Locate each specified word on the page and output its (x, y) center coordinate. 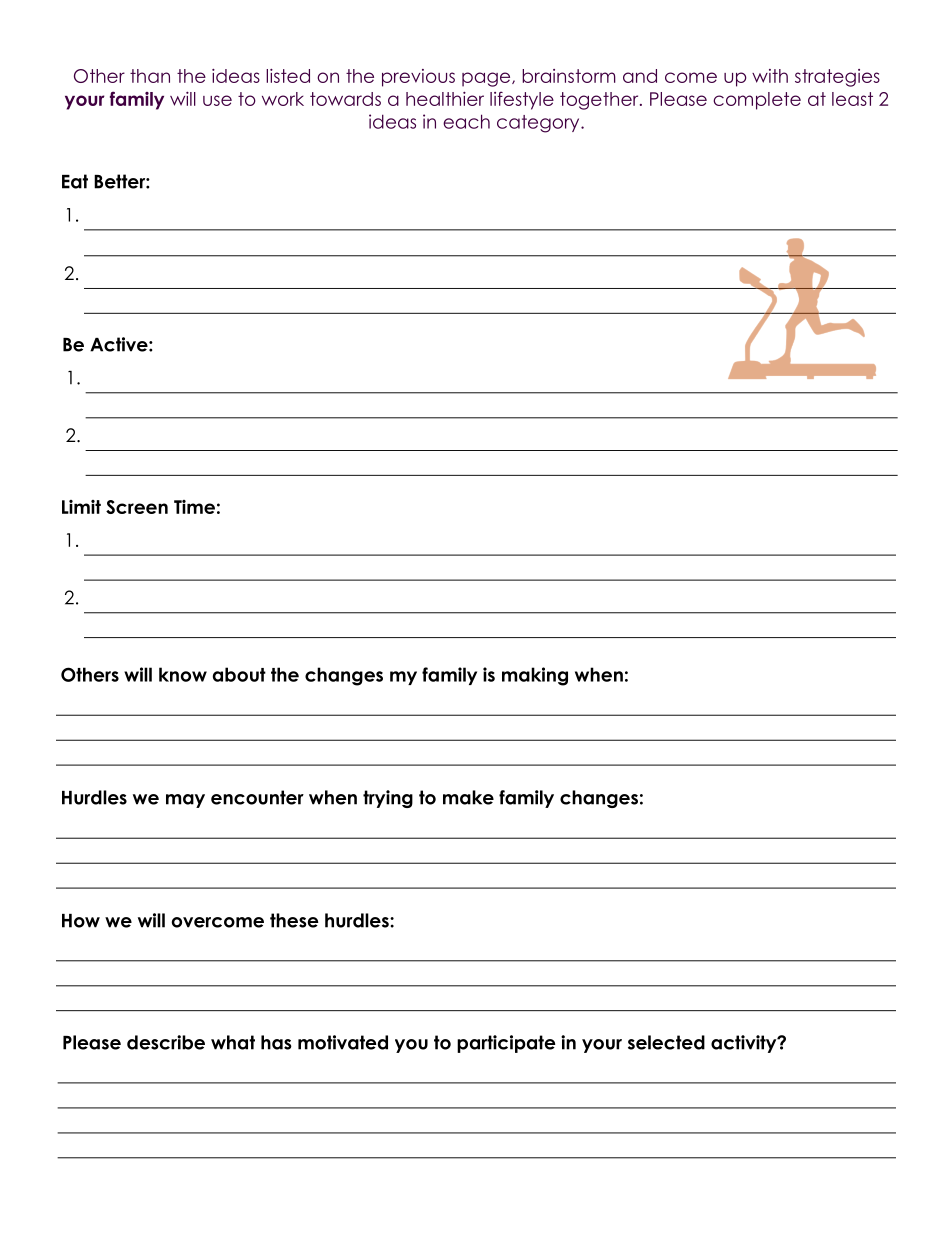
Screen (137, 507)
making (535, 676)
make (468, 797)
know (183, 674)
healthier (445, 98)
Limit (81, 507)
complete (757, 101)
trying (388, 799)
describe (166, 1042)
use (217, 100)
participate (506, 1044)
